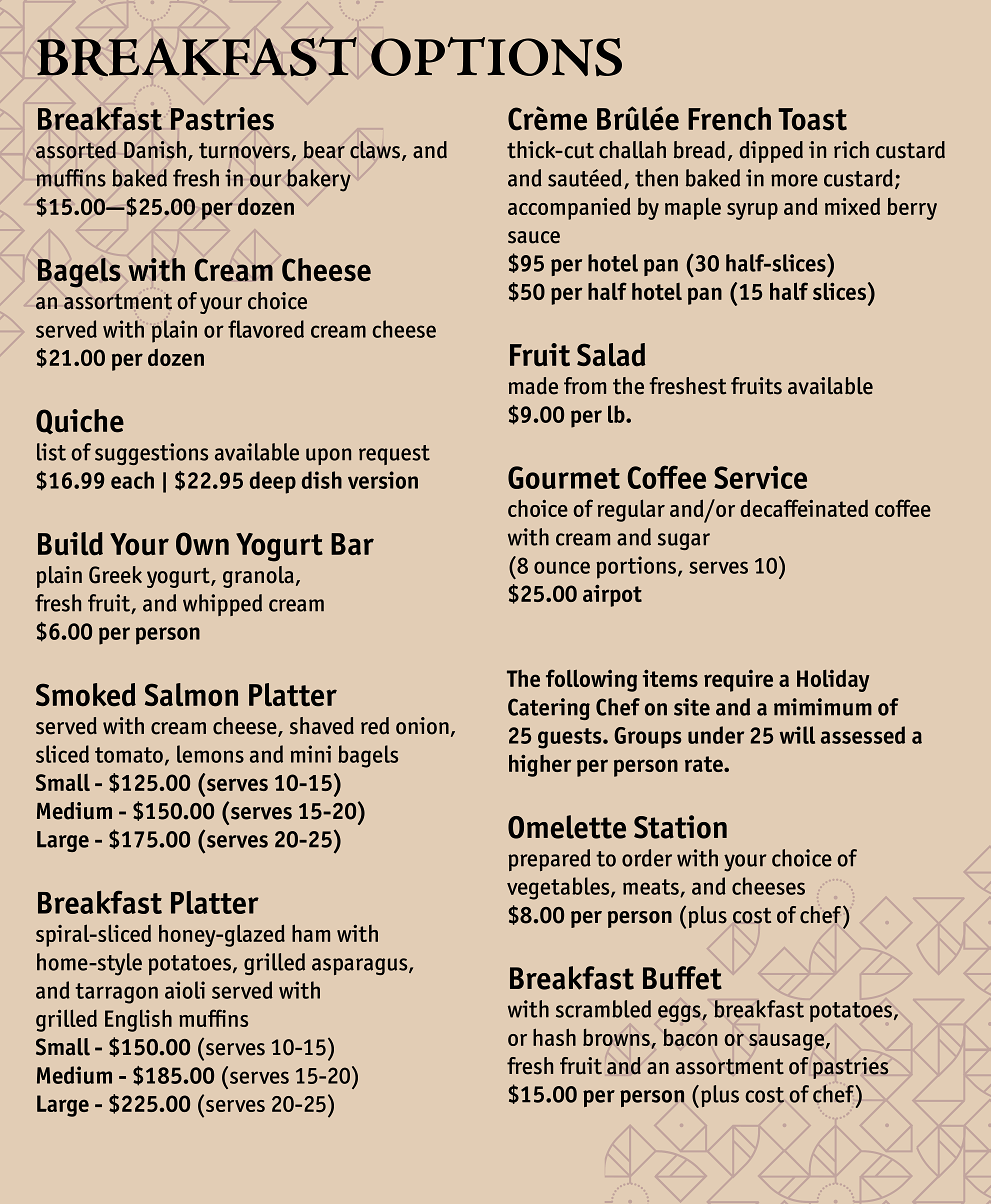 Image resolution: width=991 pixels, height=1204 pixels. Describe the element at coordinates (554, 1037) in the page. I see `hash` at that location.
